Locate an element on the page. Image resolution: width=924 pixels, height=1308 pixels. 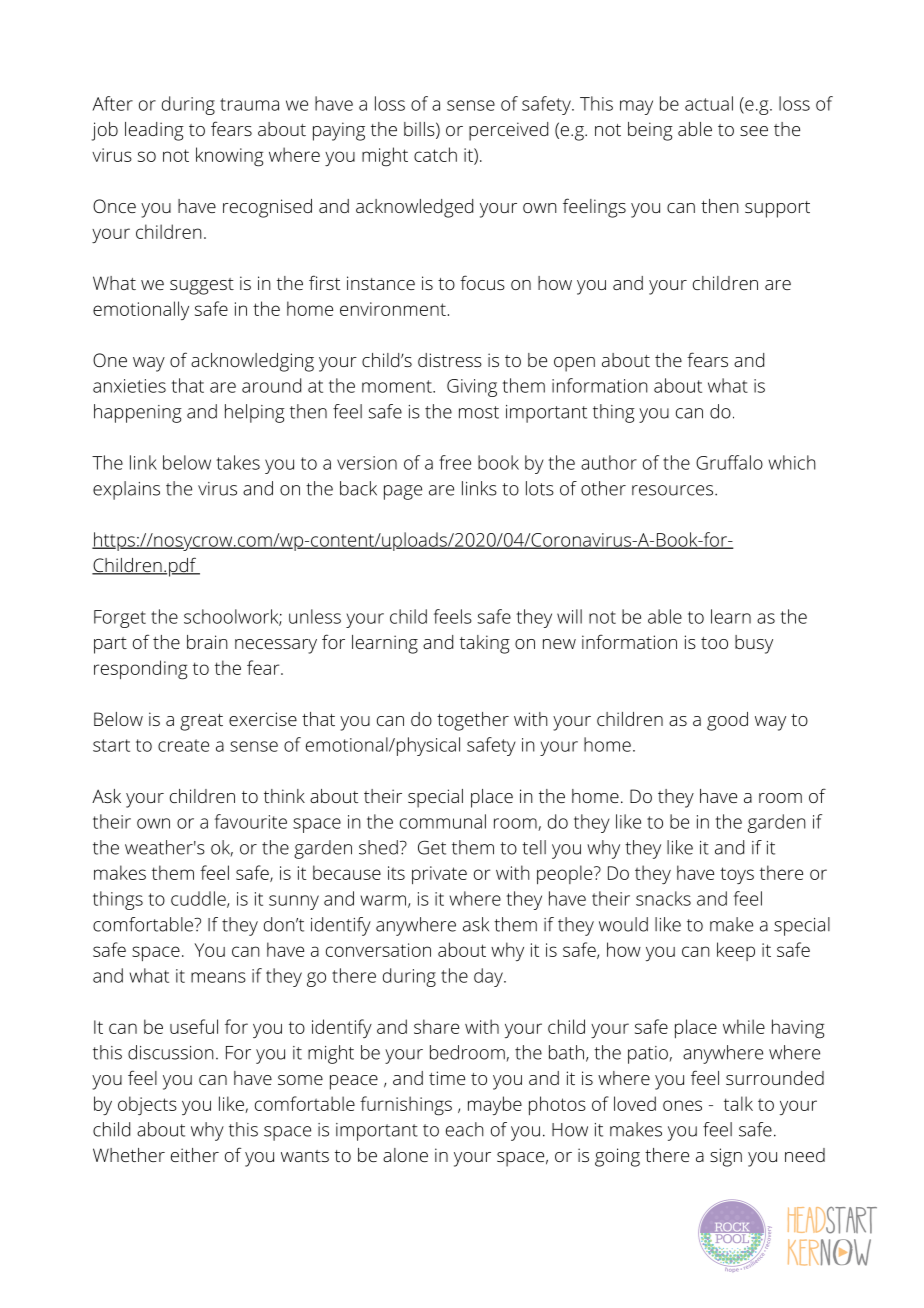
catch is located at coordinates (435, 154).
